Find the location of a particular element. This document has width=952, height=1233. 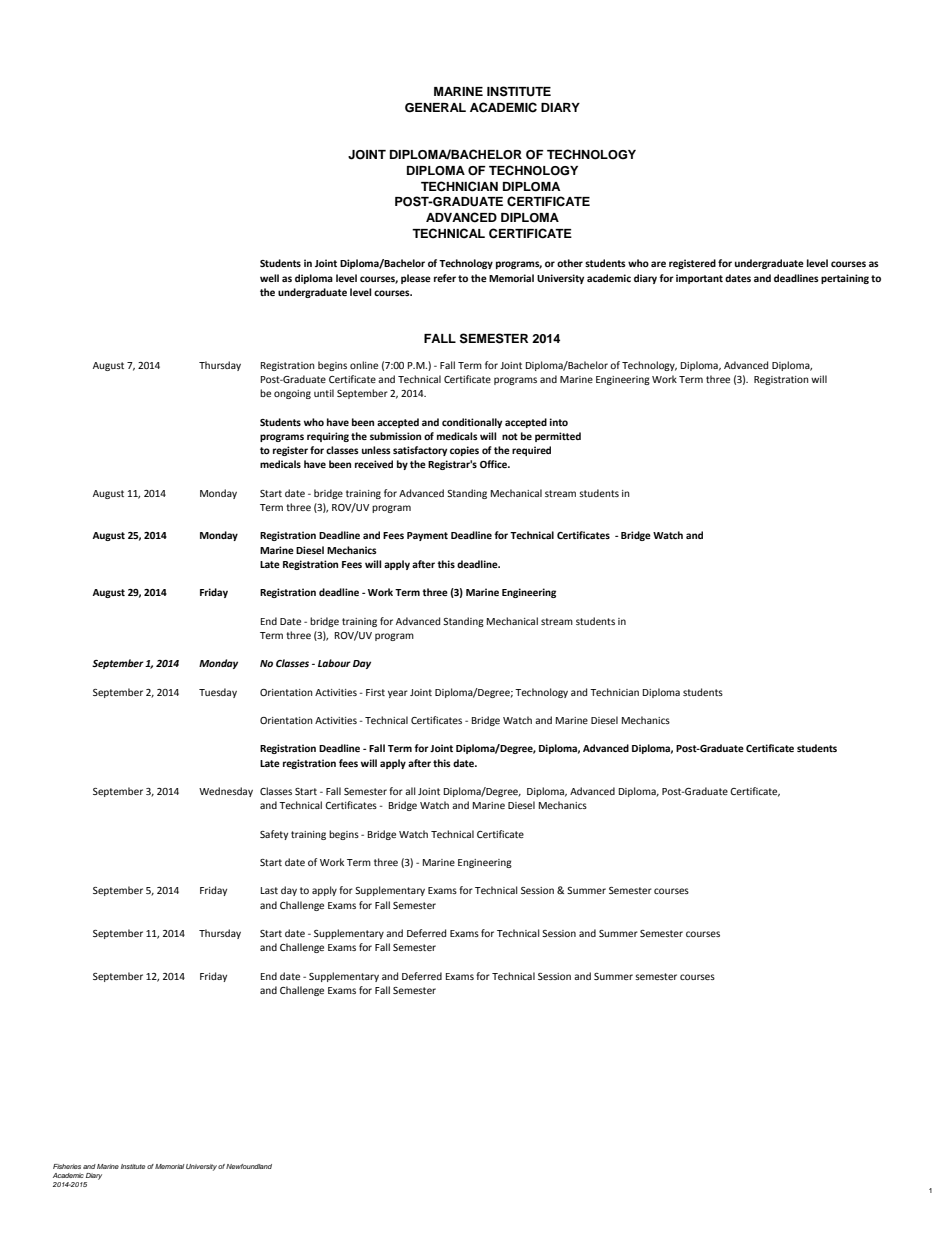

refer is located at coordinates (445, 278).
